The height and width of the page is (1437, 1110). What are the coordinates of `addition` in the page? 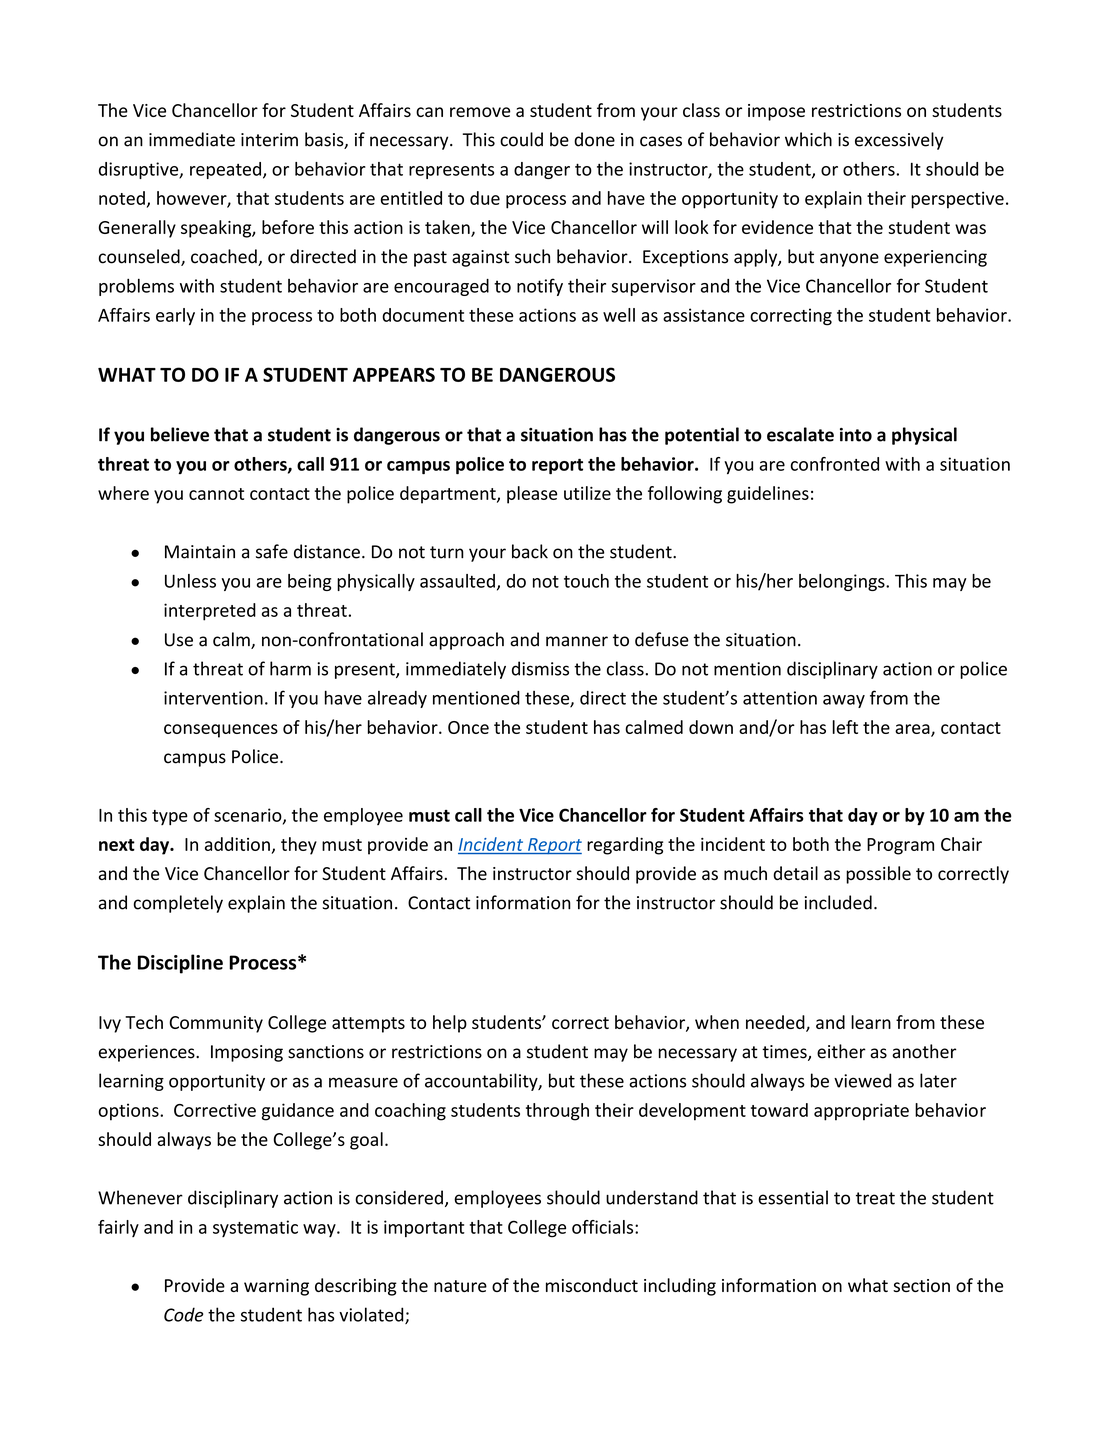 It's located at (237, 844).
